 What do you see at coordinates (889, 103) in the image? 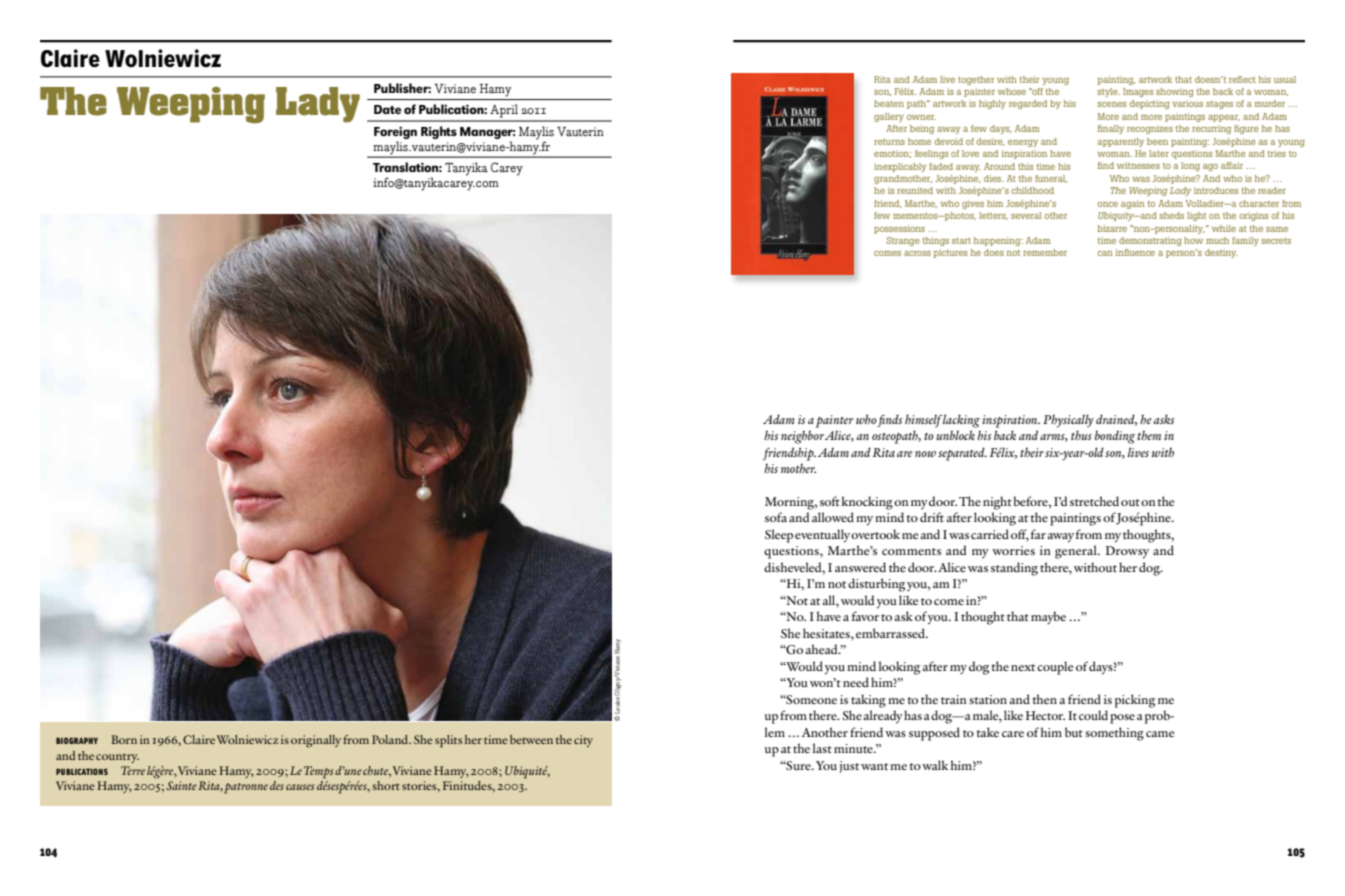
I see `beaten` at bounding box center [889, 103].
